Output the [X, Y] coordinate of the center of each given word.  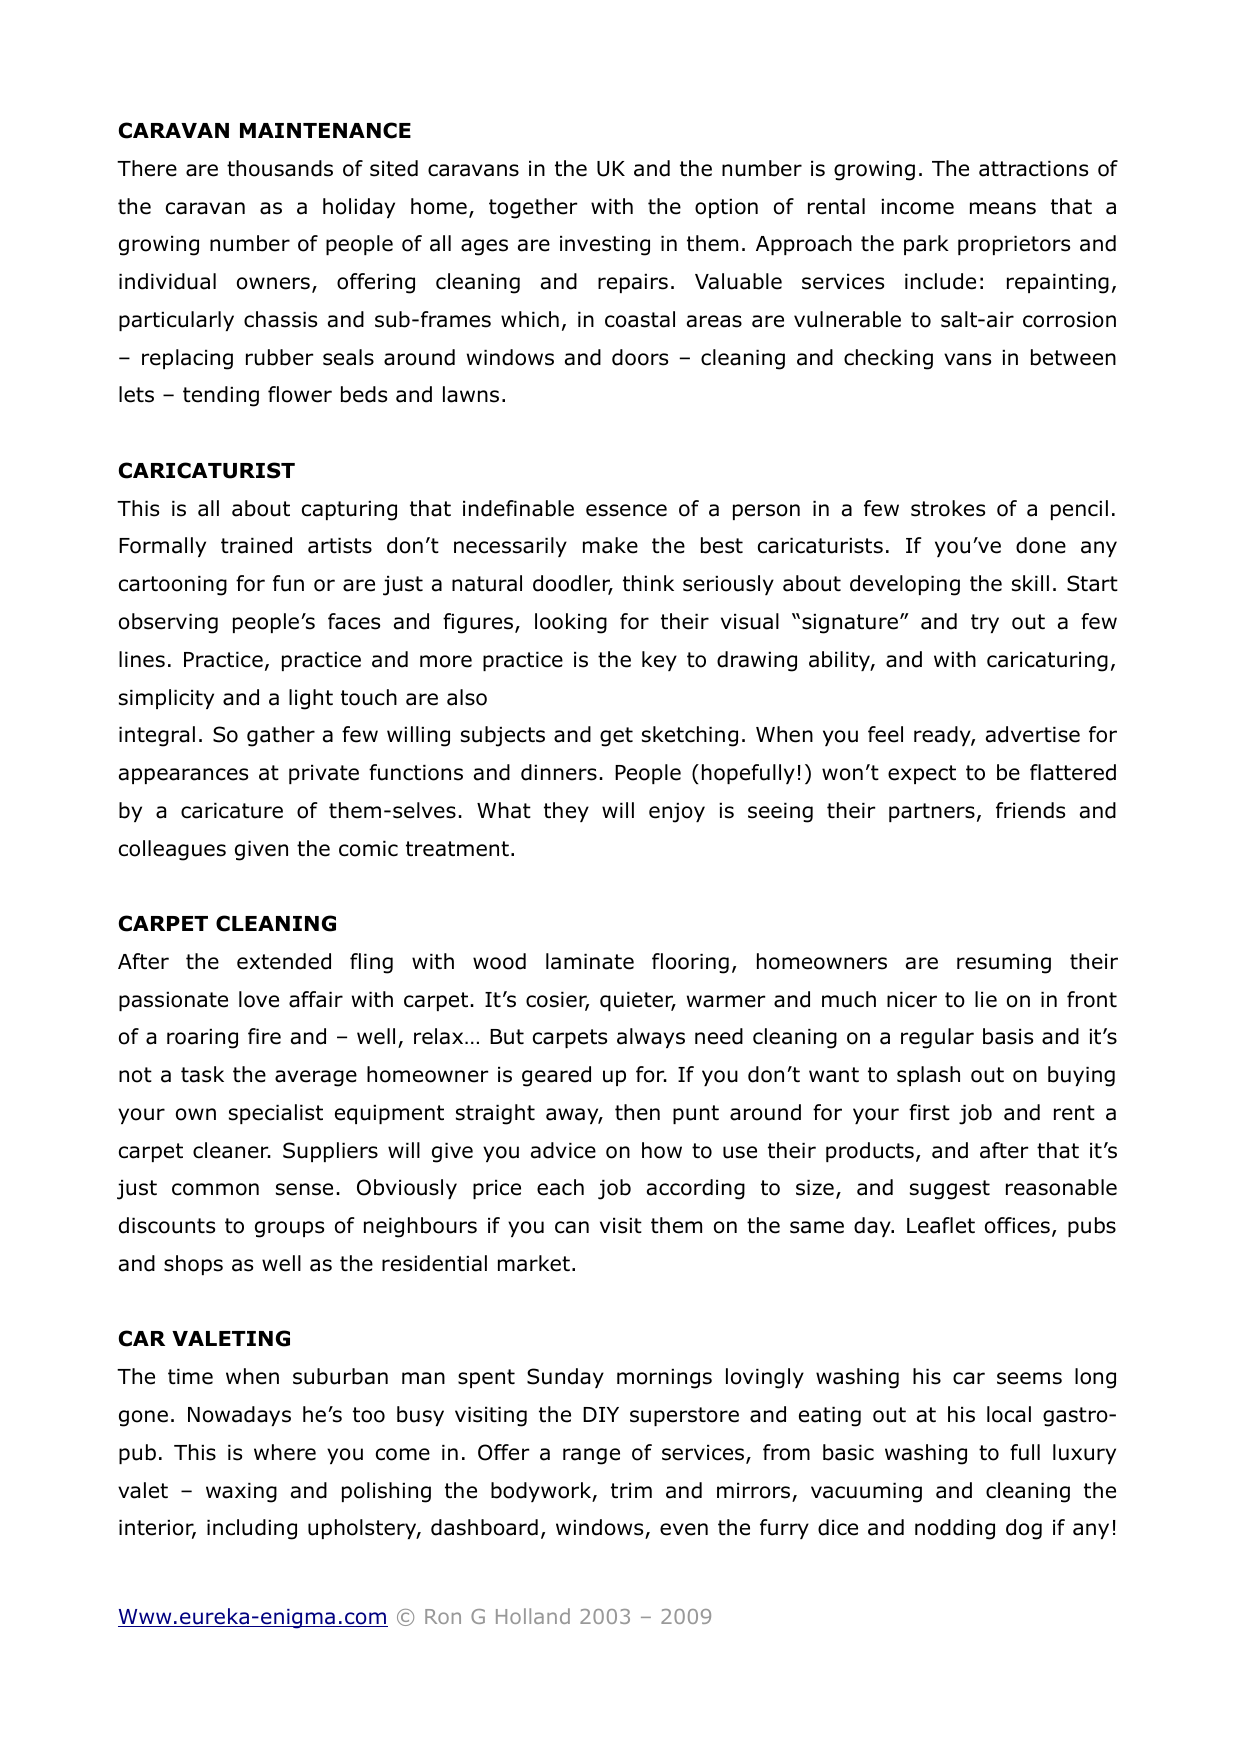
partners [932, 812]
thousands [280, 168]
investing [605, 246]
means [1003, 208]
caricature [232, 811]
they [566, 812]
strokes [948, 508]
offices [1017, 1225]
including [252, 1529]
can [572, 1227]
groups [289, 1229]
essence [626, 510]
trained [256, 545]
